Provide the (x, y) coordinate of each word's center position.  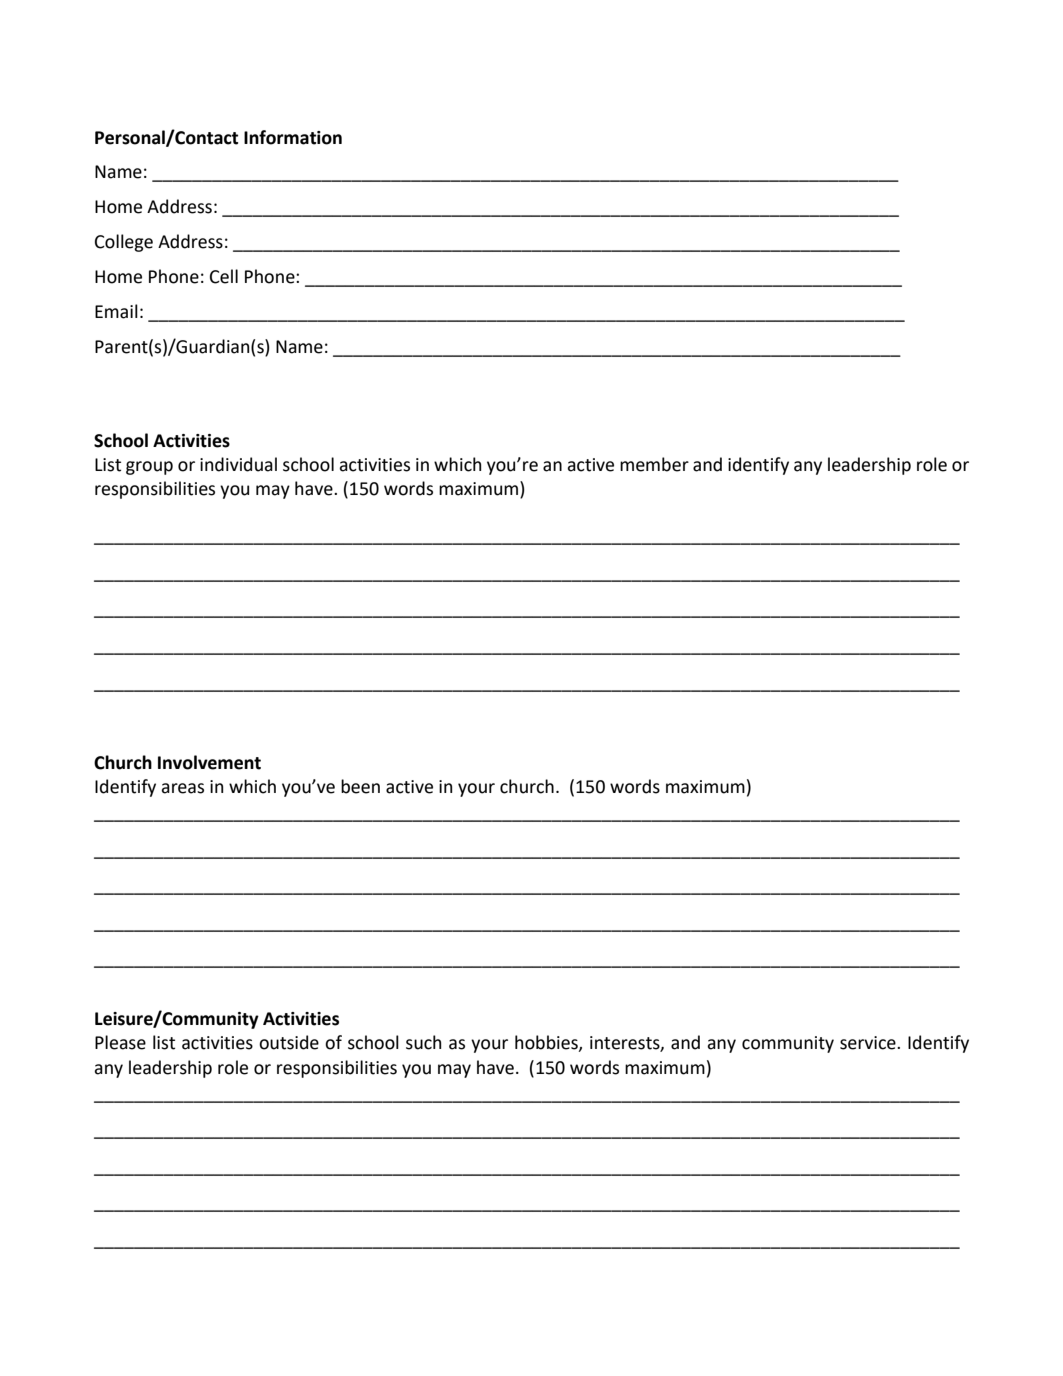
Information (293, 137)
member (654, 464)
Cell (224, 276)
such (423, 1042)
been (360, 786)
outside (289, 1042)
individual (238, 464)
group (149, 468)
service (869, 1043)
